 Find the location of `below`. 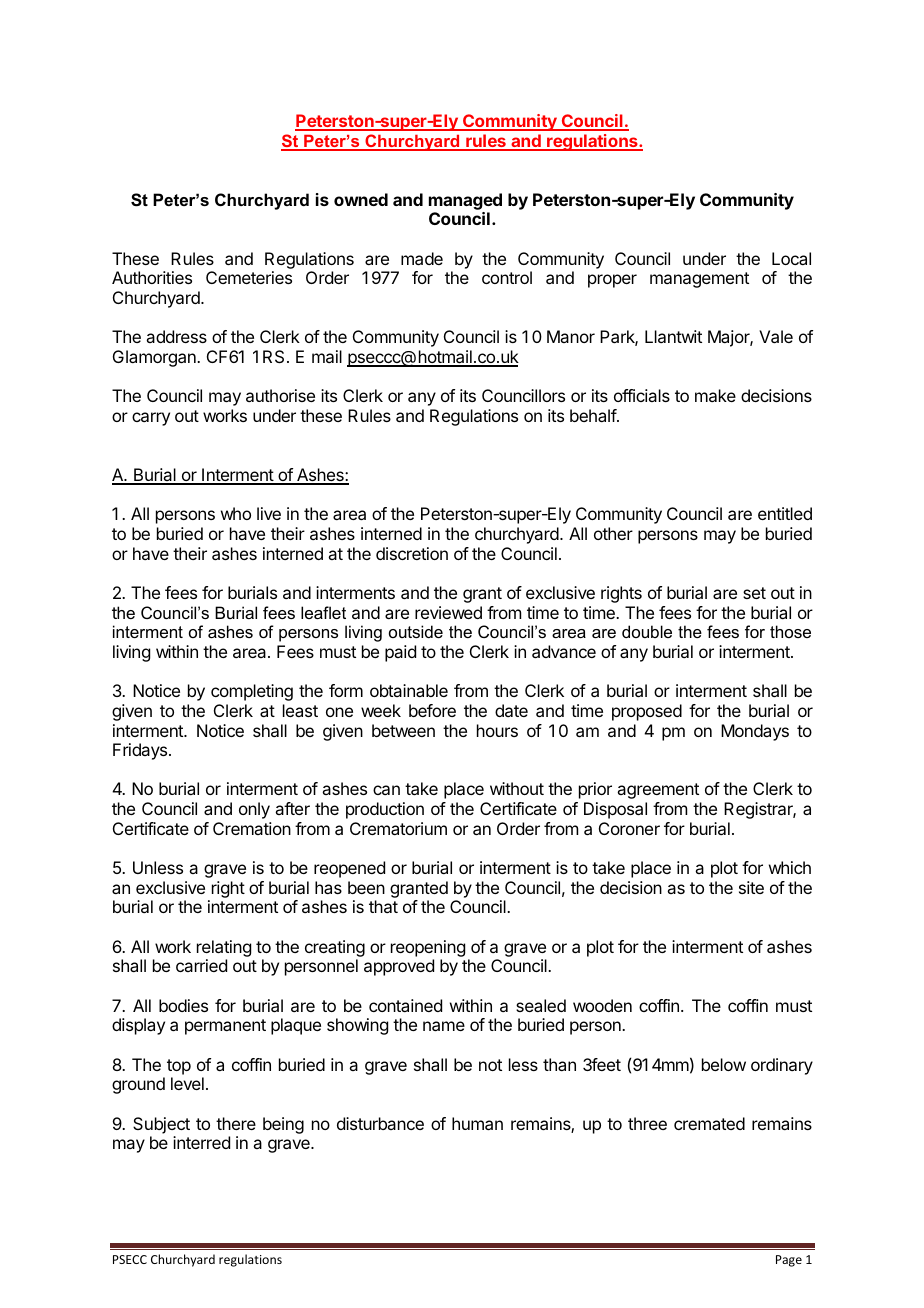

below is located at coordinates (724, 1064).
